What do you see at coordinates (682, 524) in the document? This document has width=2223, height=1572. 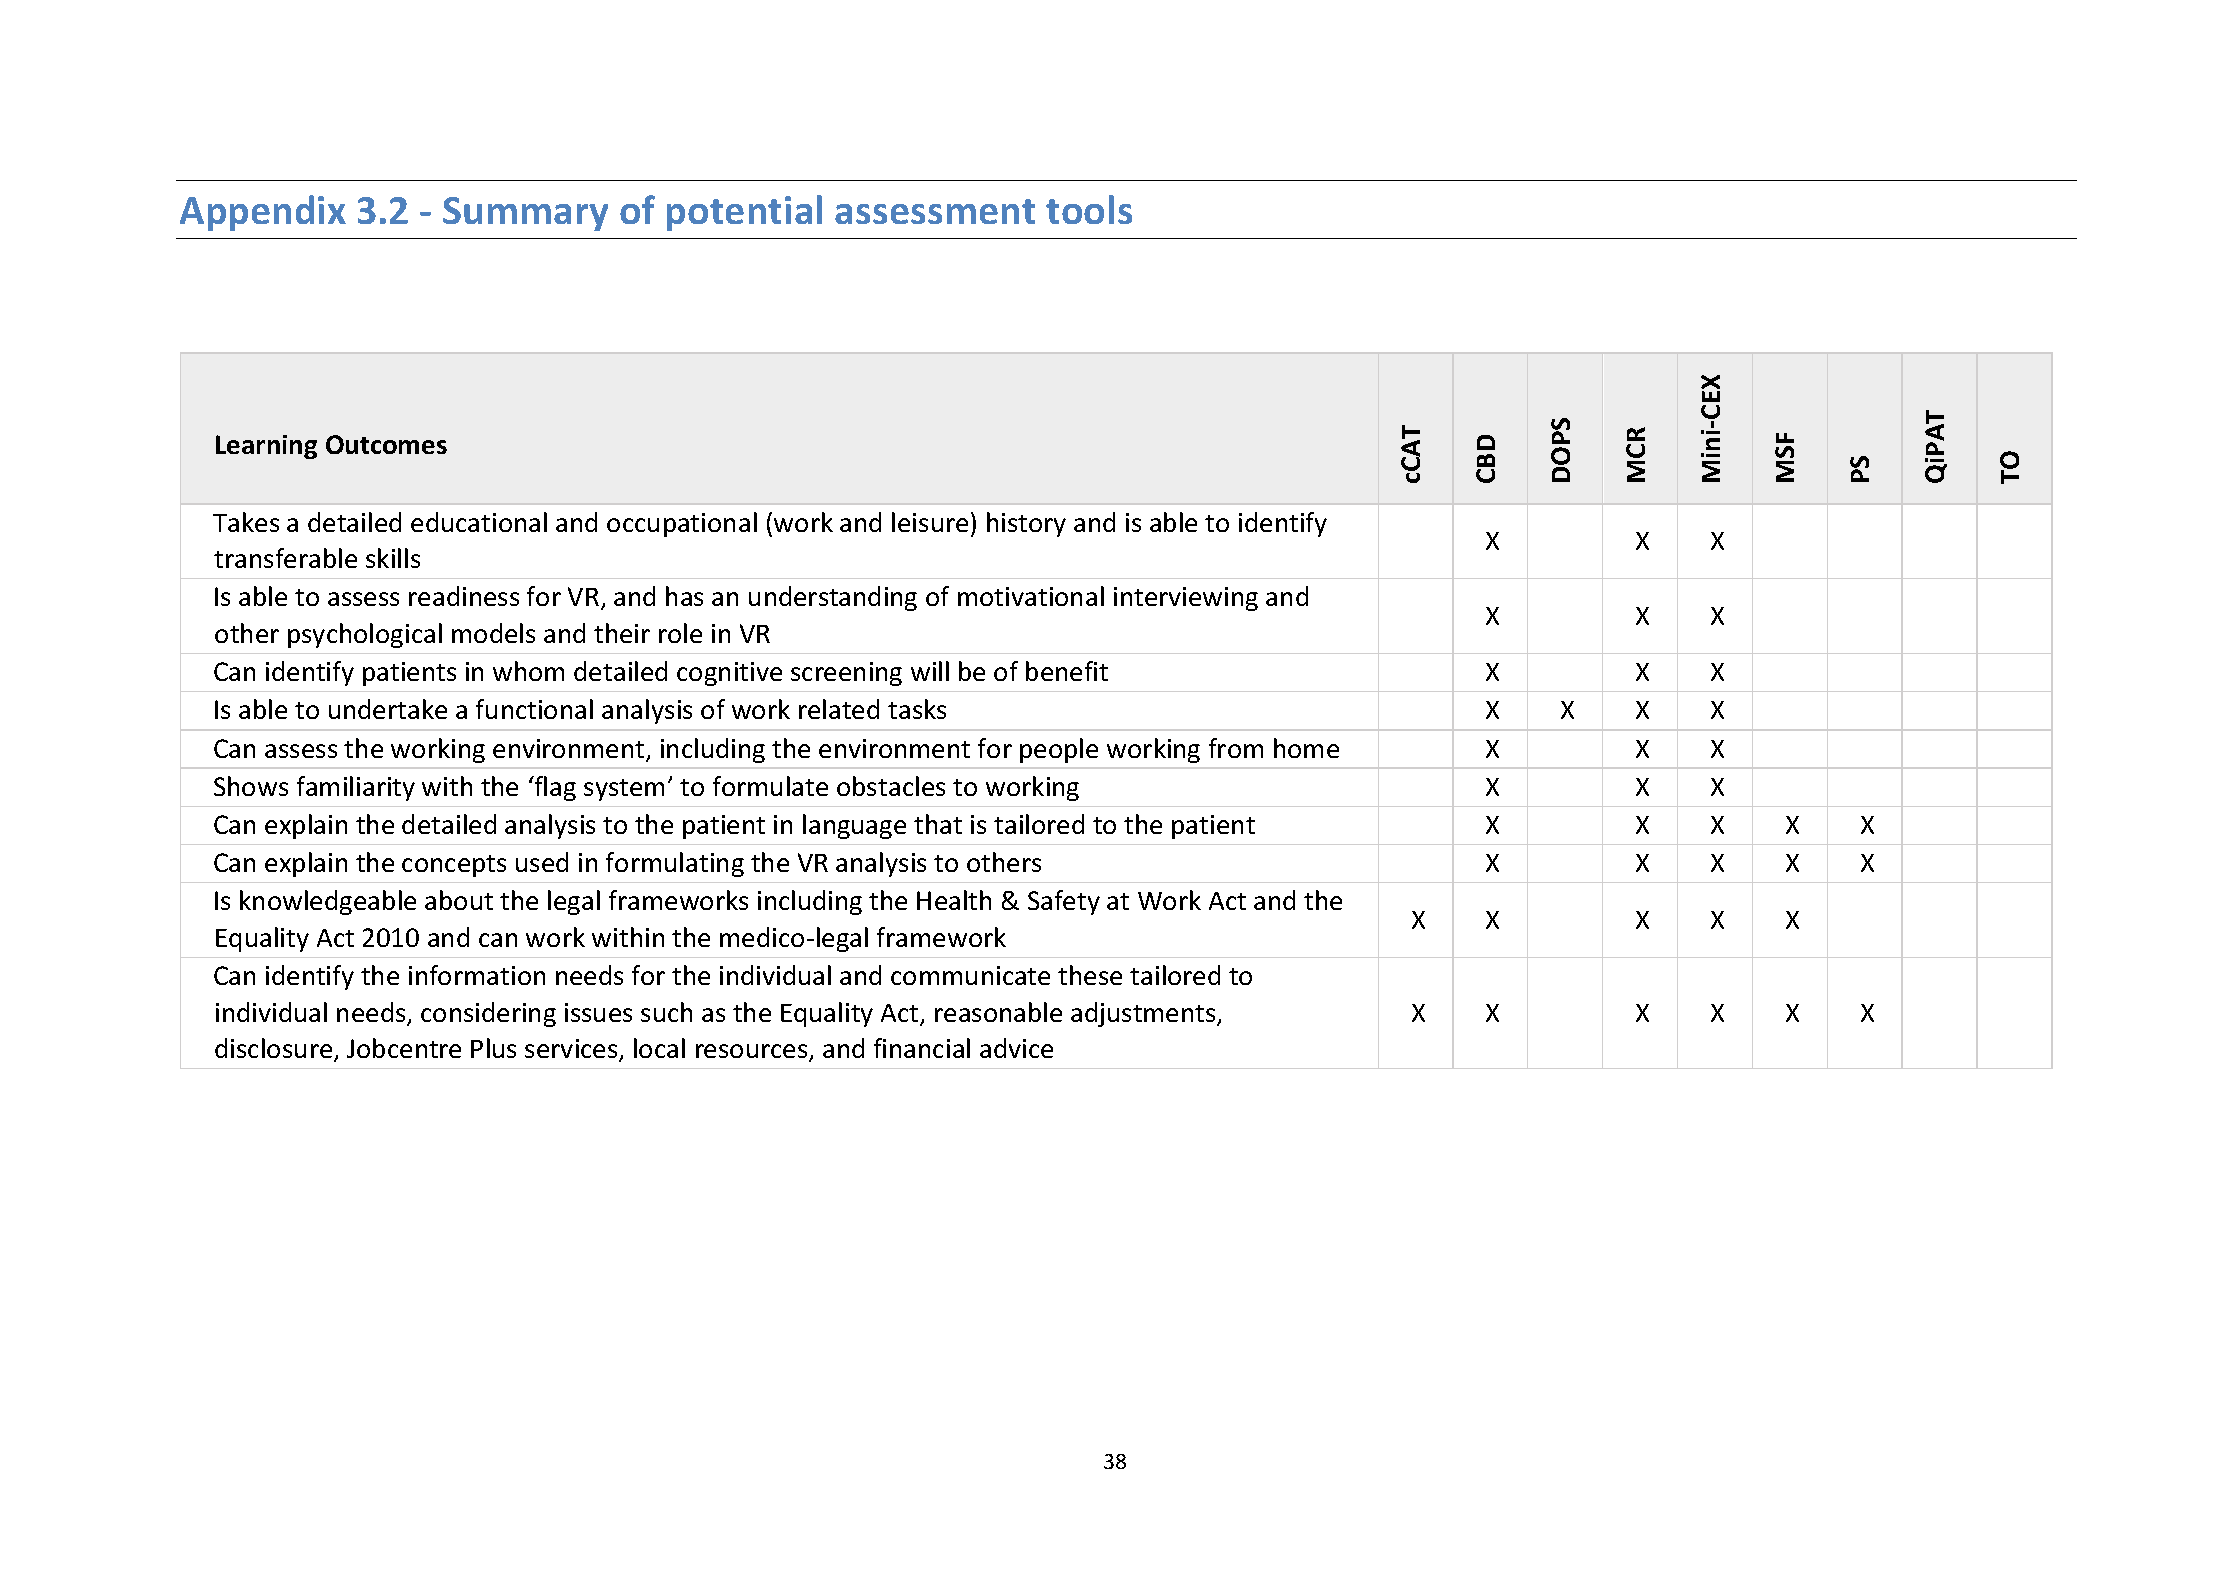 I see `occupational` at bounding box center [682, 524].
